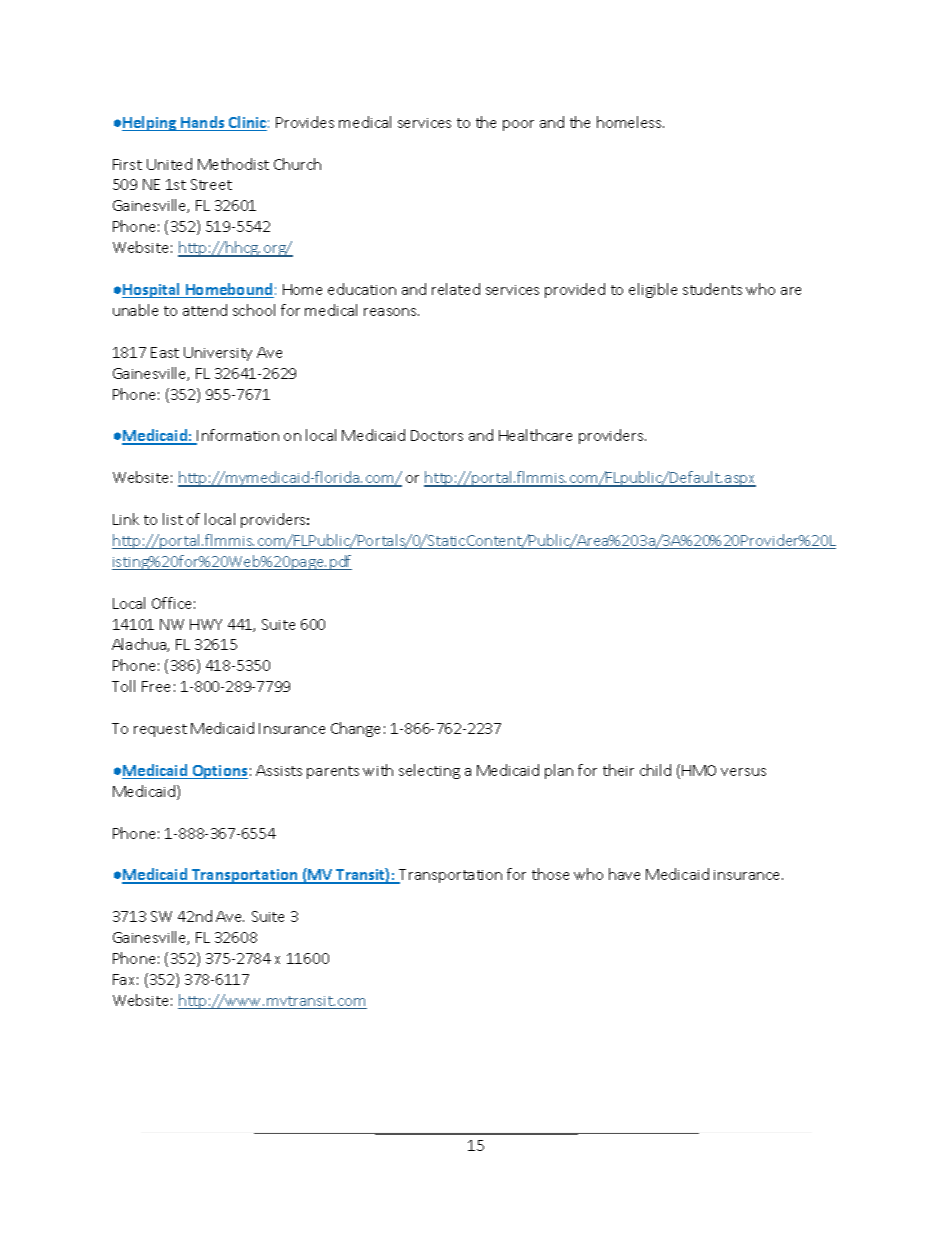 The height and width of the page is (1233, 952). What do you see at coordinates (173, 519) in the page?
I see `list` at bounding box center [173, 519].
